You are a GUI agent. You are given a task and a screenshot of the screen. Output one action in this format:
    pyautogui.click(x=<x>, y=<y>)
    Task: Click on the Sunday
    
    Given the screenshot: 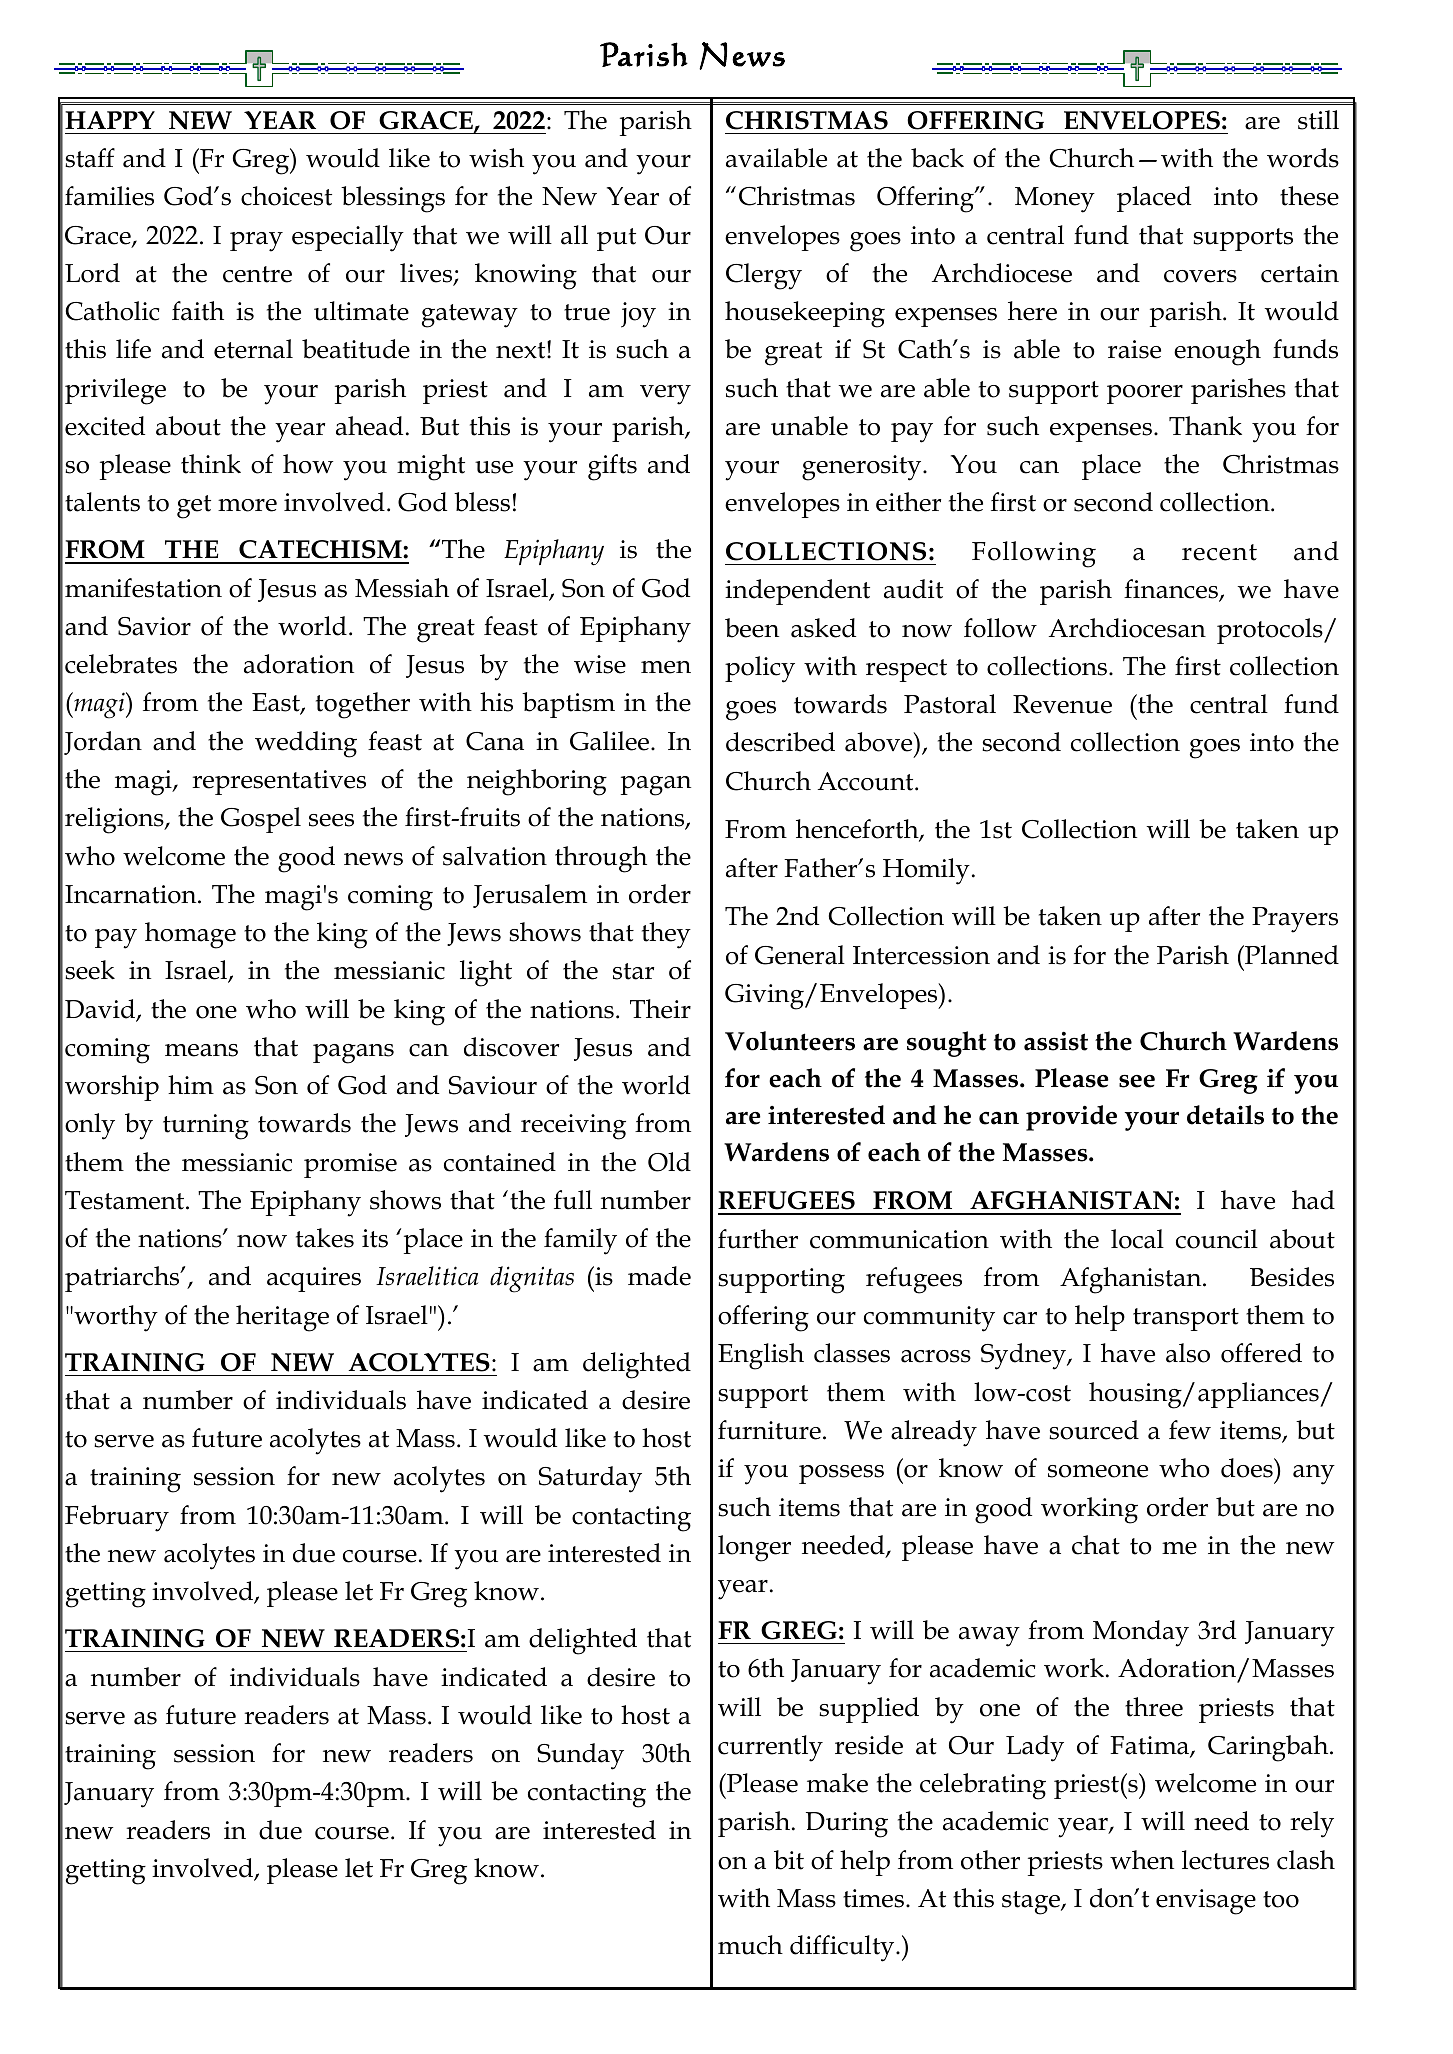 What is the action you would take?
    pyautogui.click(x=580, y=1756)
